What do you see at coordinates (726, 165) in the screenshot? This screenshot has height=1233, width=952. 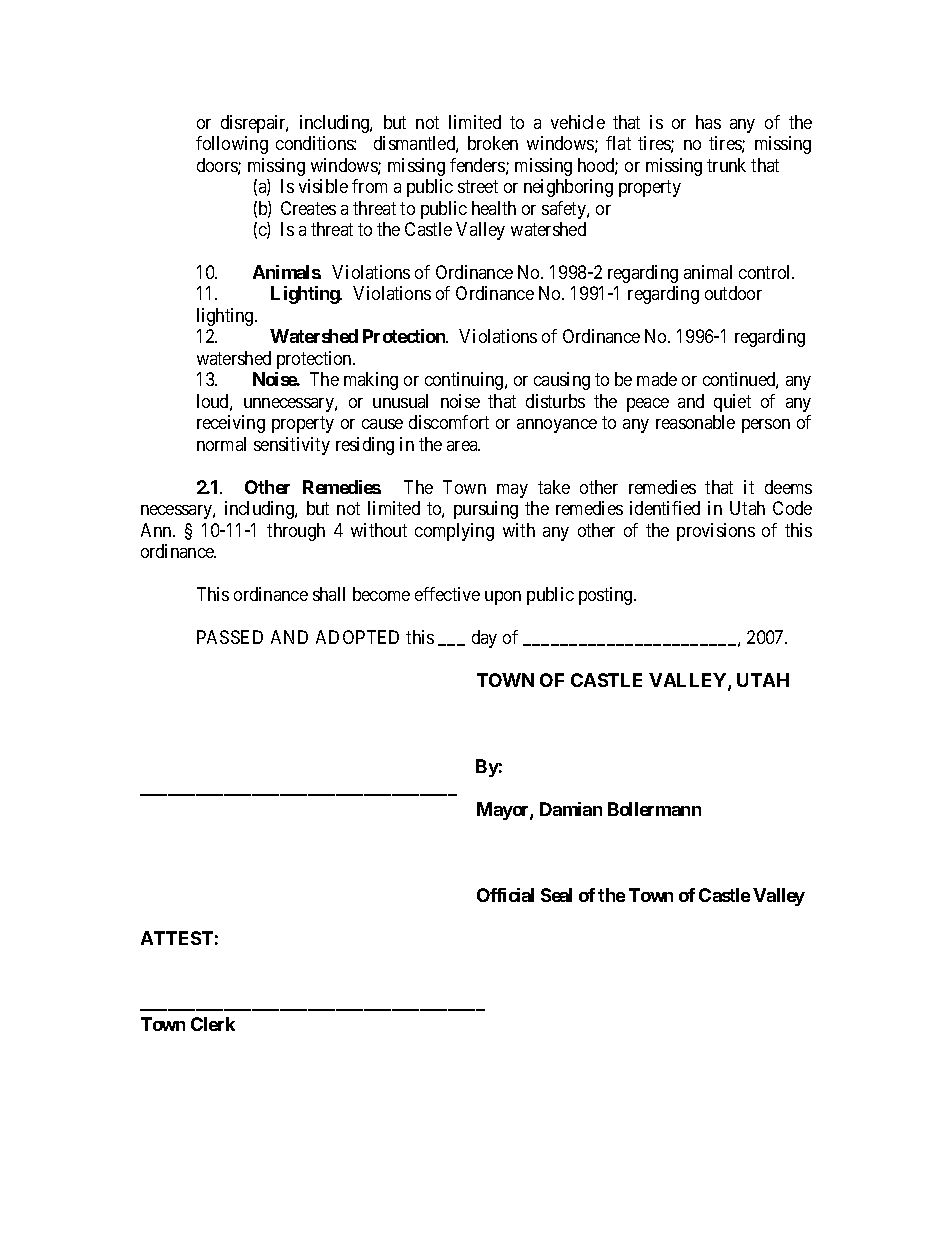 I see `trunk` at bounding box center [726, 165].
